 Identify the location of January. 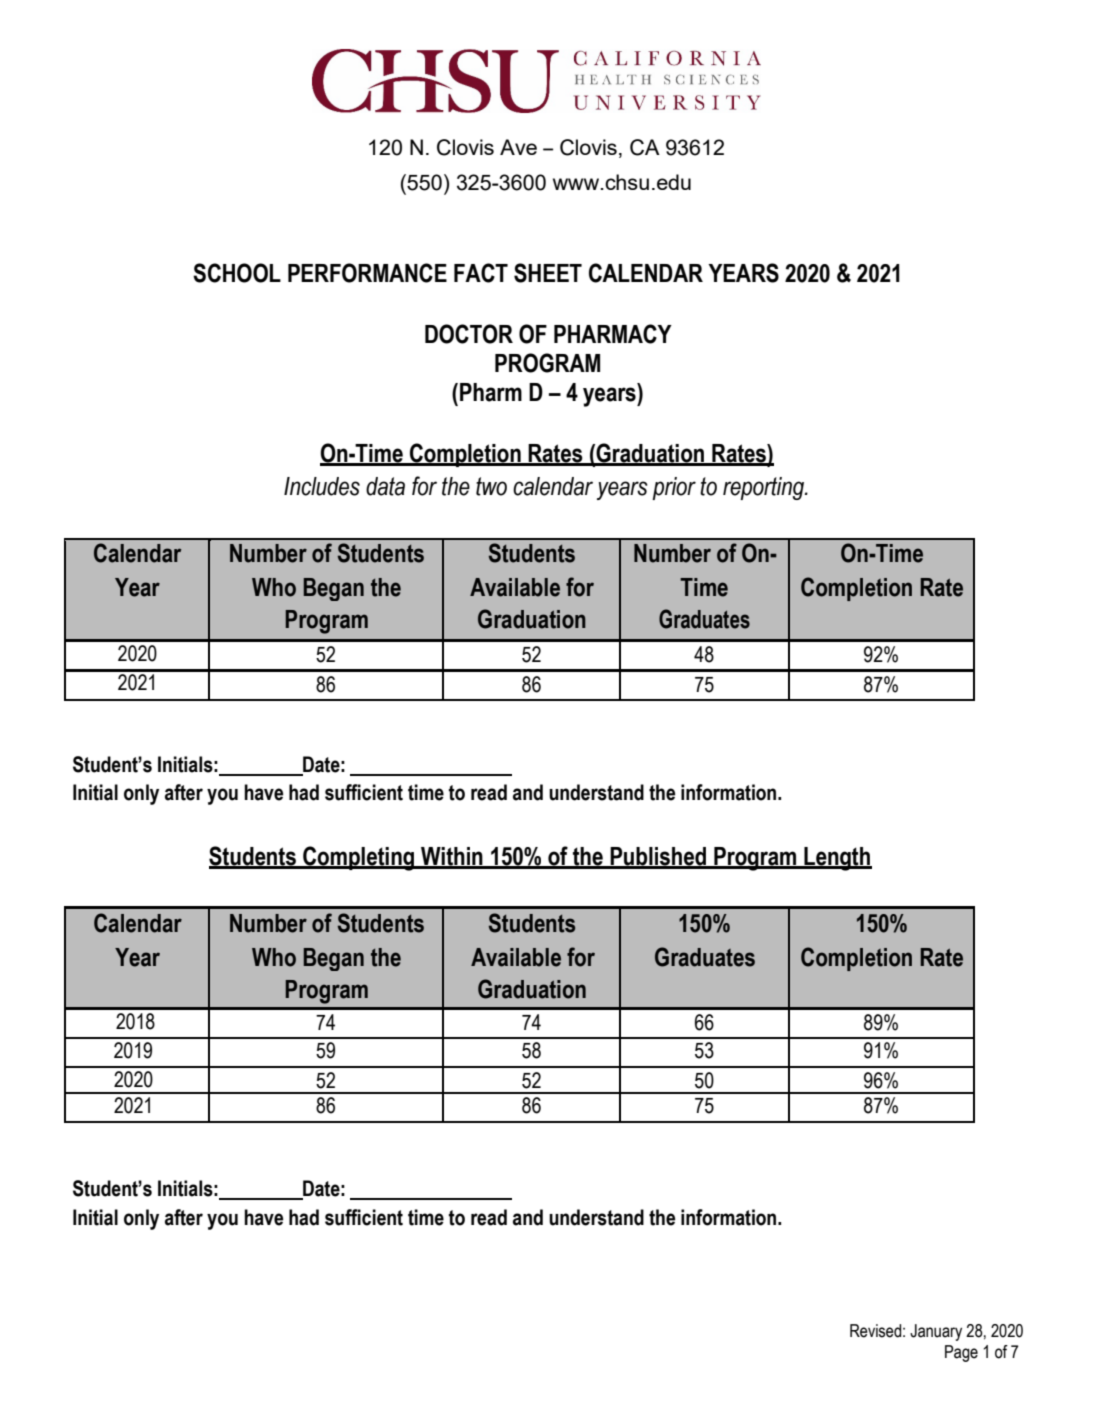
(936, 1332).
